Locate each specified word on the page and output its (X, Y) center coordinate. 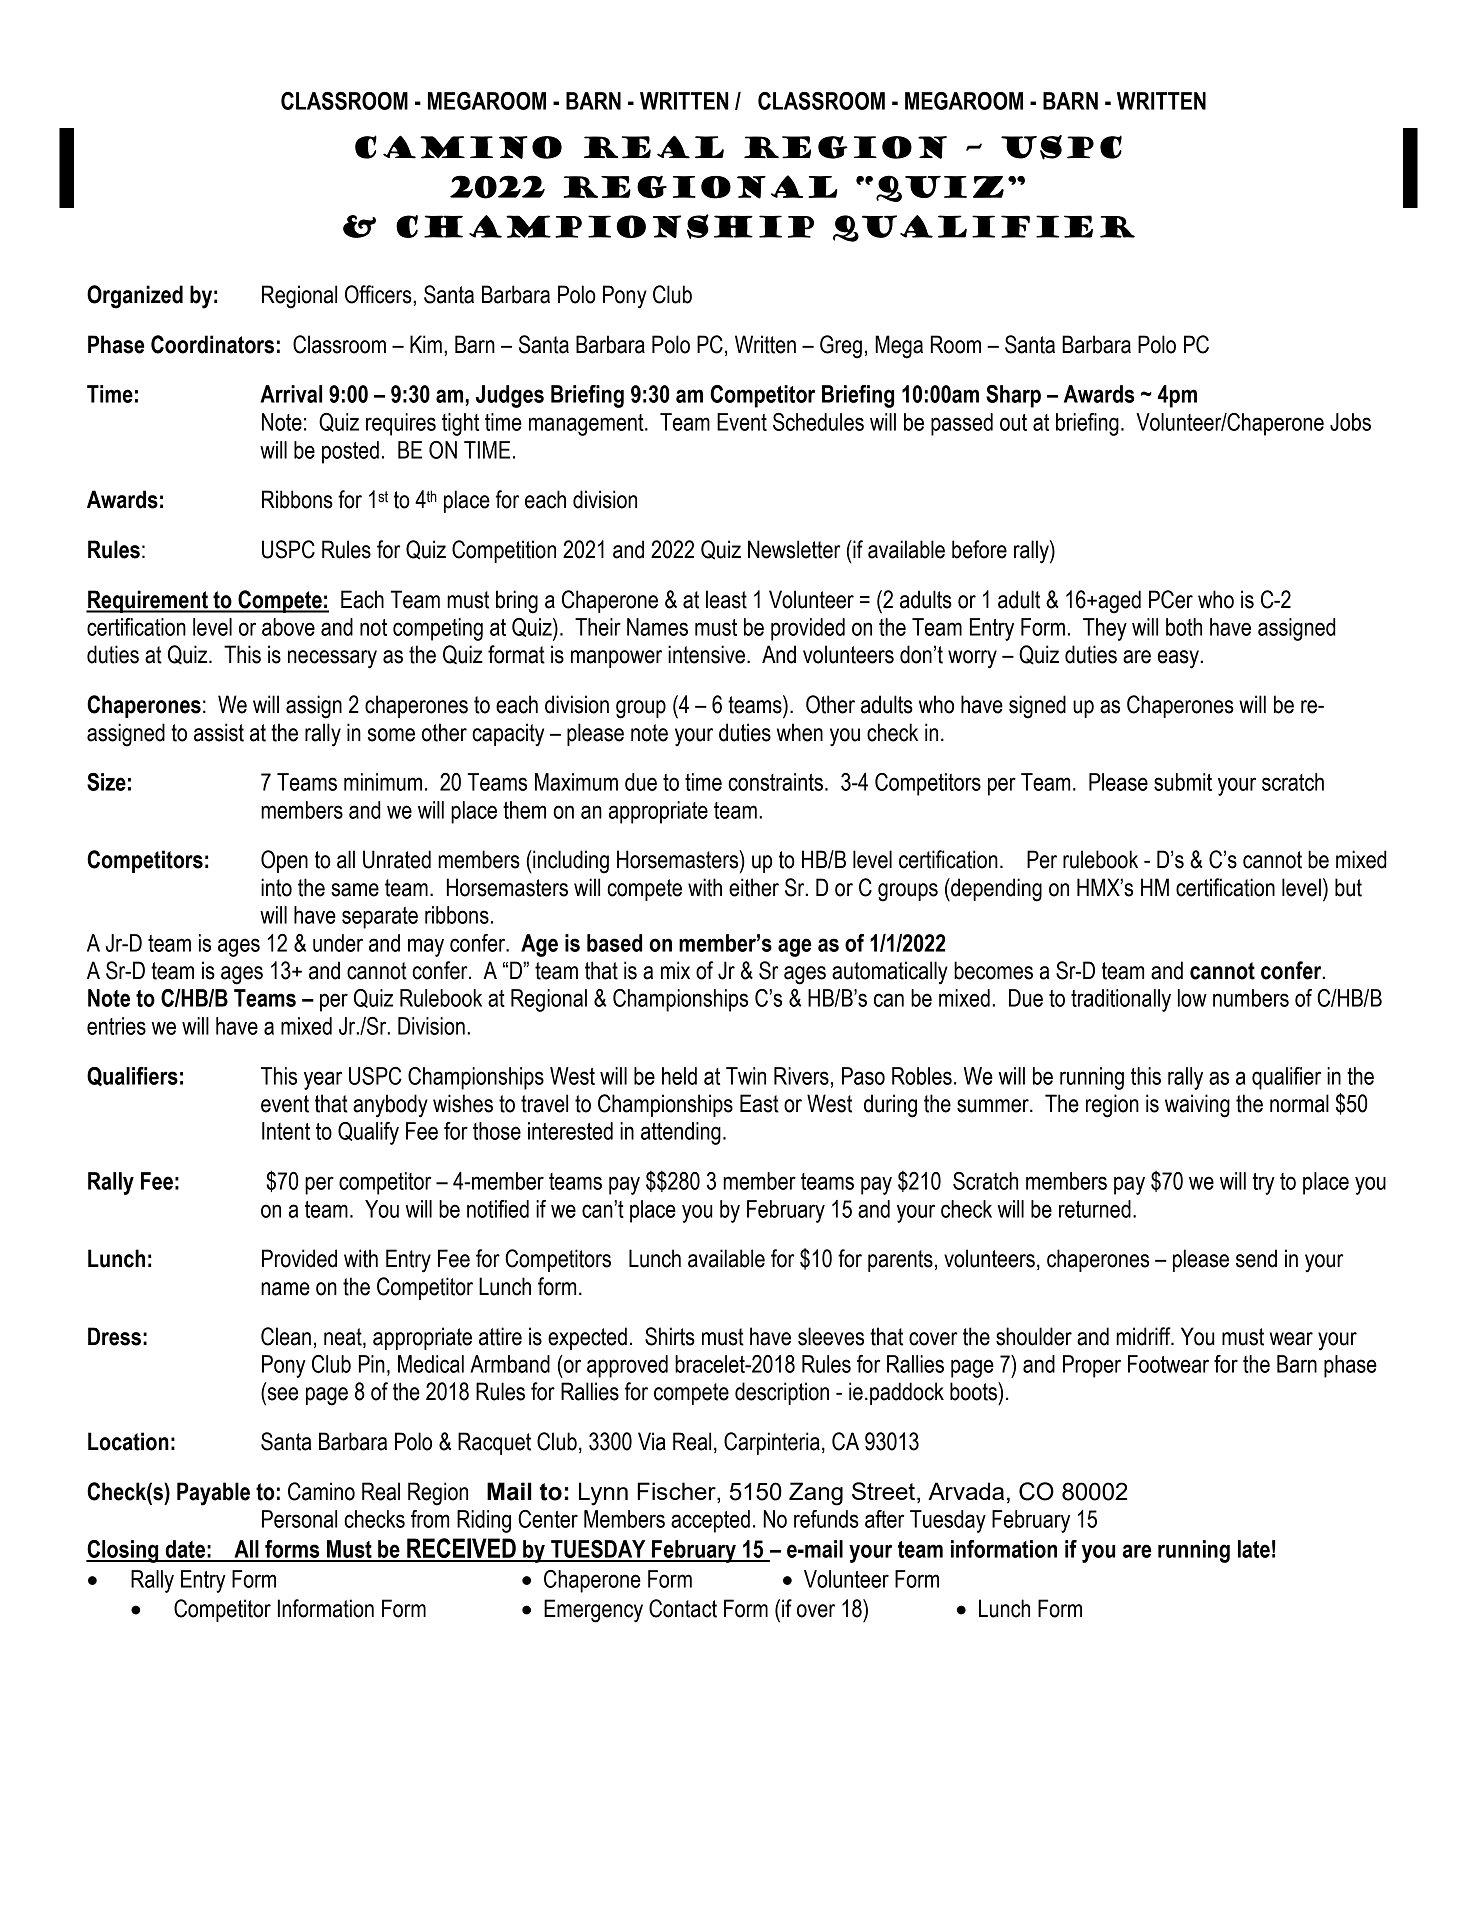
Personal (299, 1519)
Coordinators (212, 344)
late (1254, 1549)
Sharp (1013, 396)
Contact (683, 1608)
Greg (841, 347)
